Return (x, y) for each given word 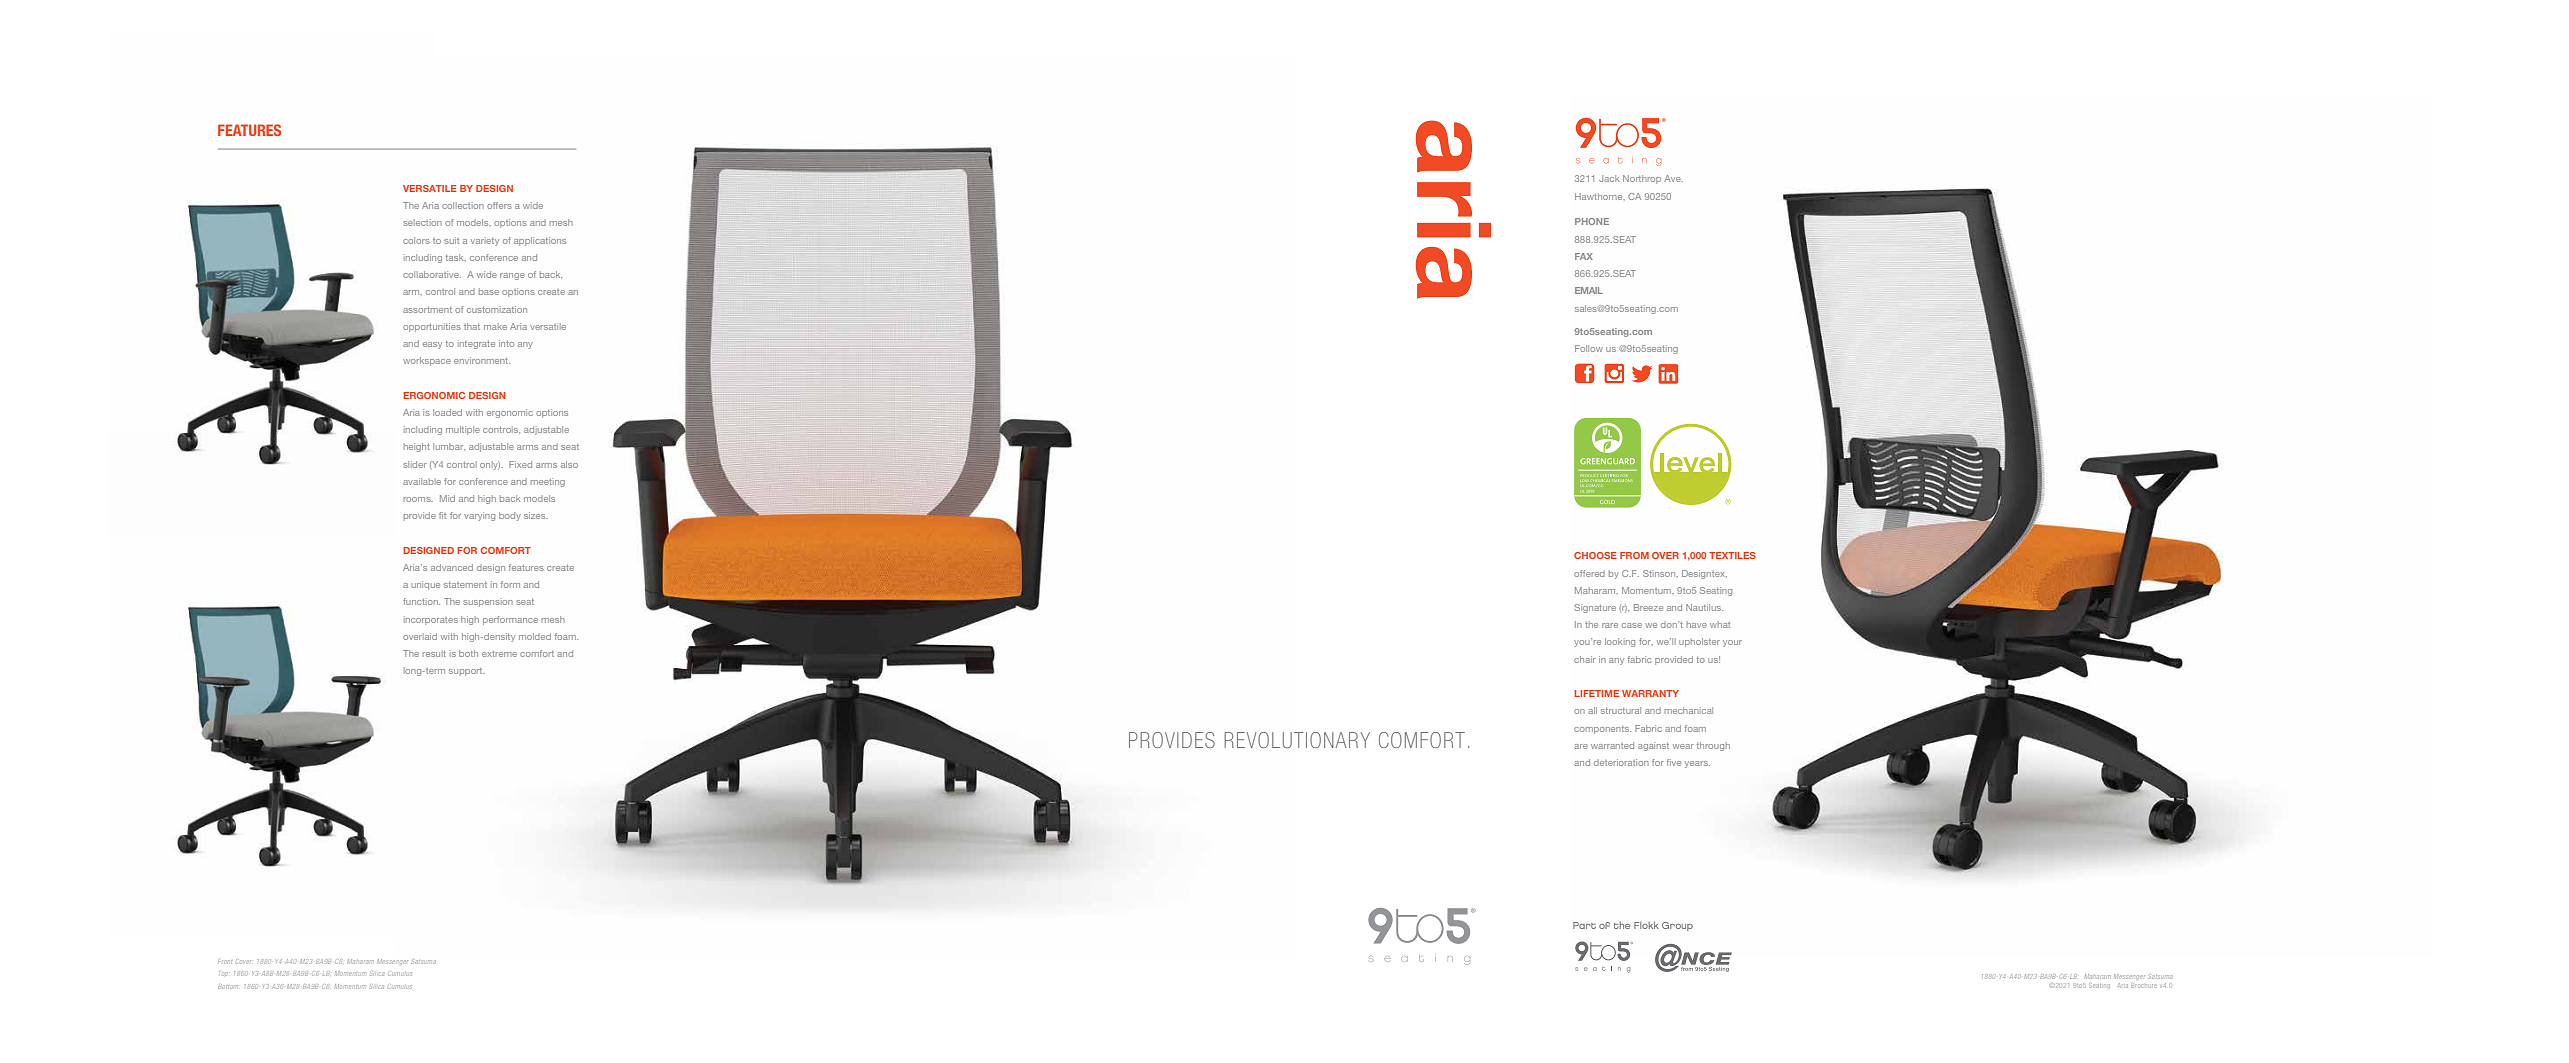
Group (1677, 926)
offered (1589, 573)
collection (463, 205)
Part (1584, 925)
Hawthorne (1600, 196)
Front (225, 962)
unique (426, 585)
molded (535, 636)
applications (540, 241)
